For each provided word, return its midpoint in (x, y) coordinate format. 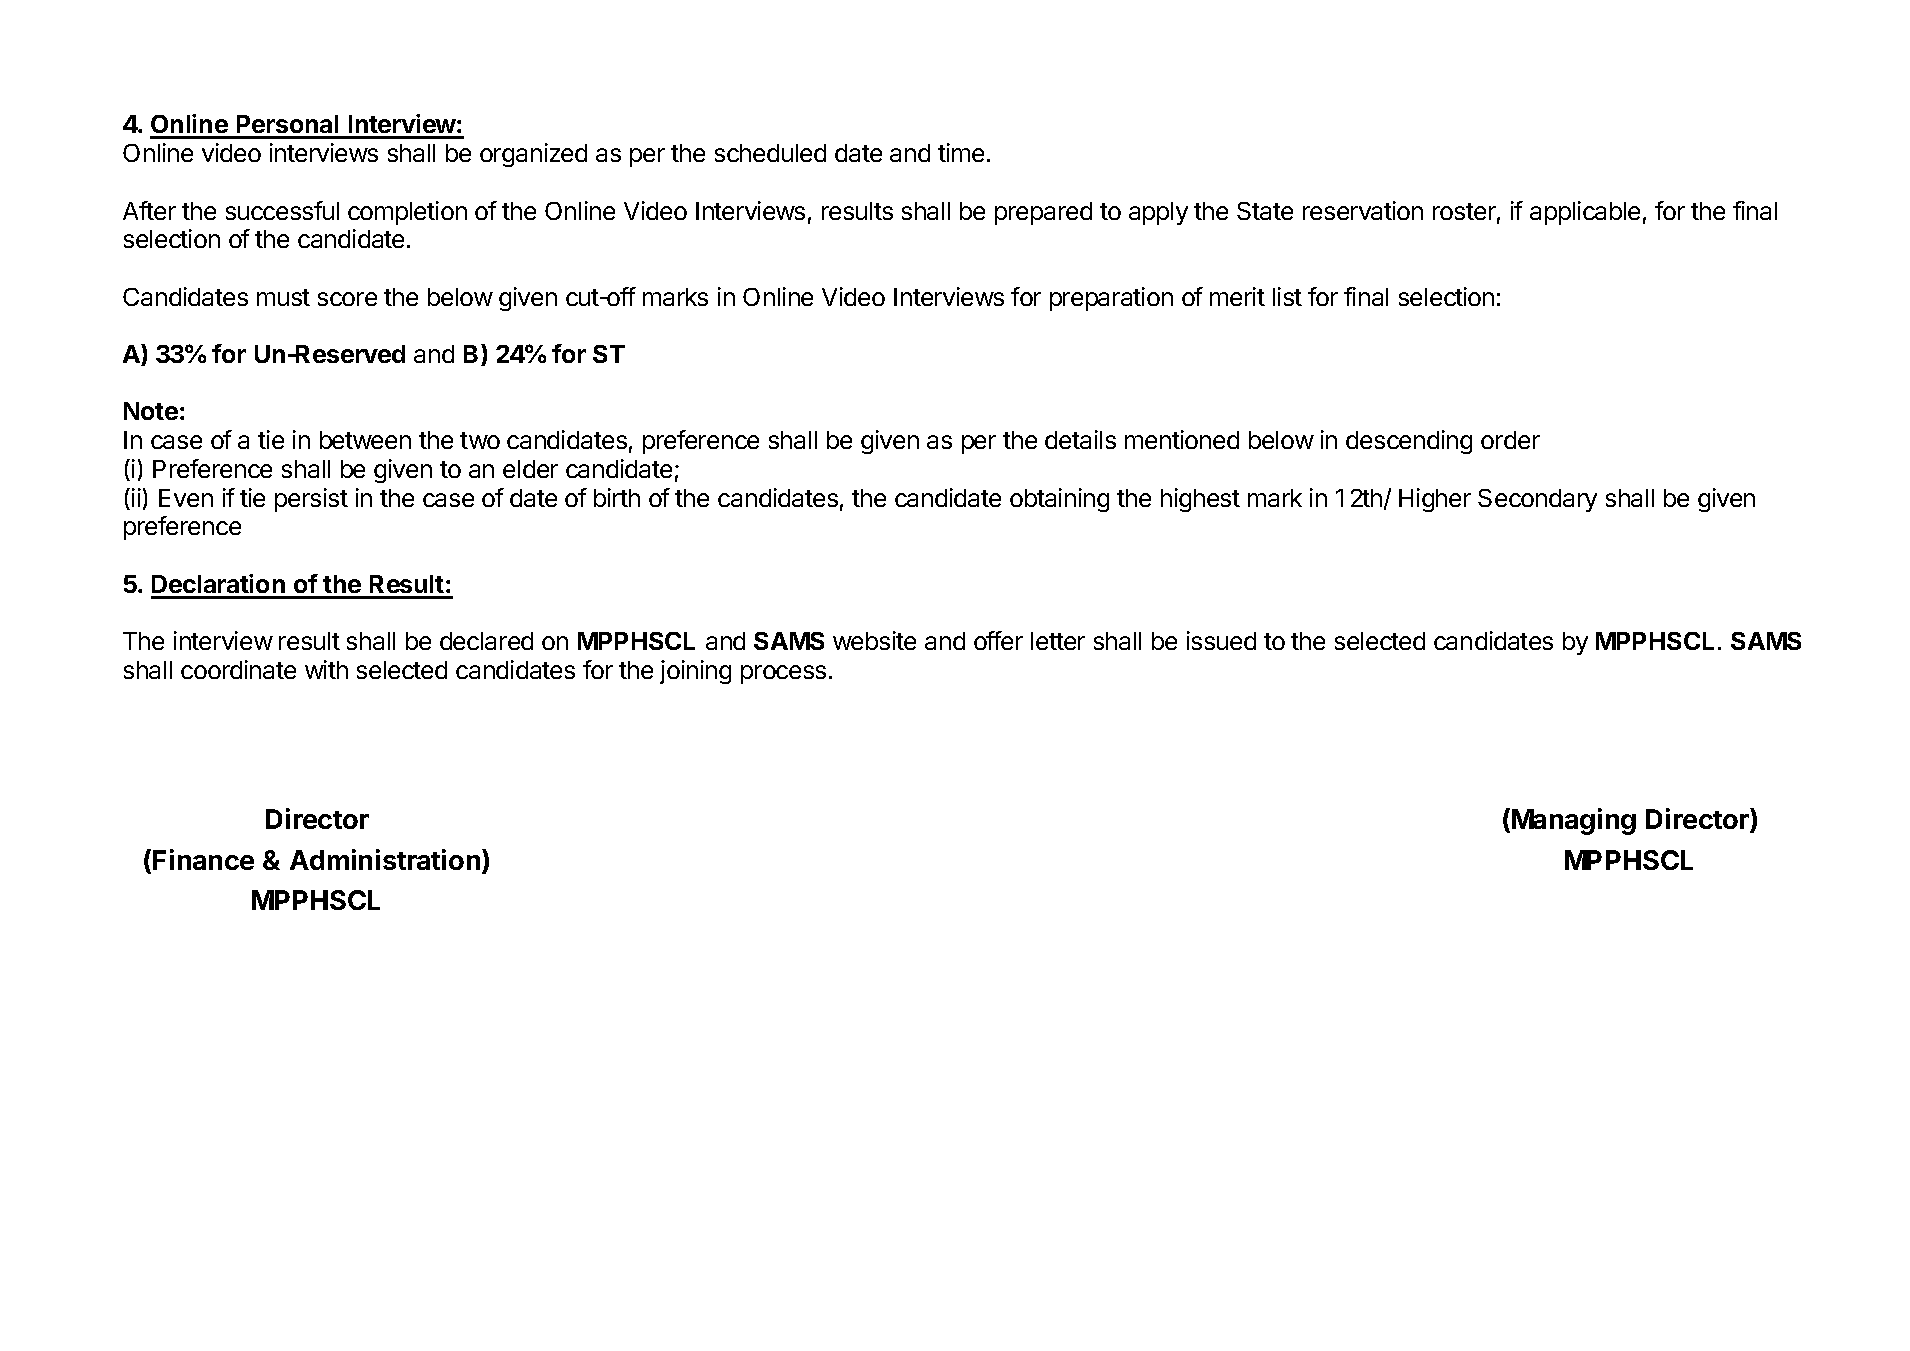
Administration (385, 859)
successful (282, 210)
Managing (1574, 821)
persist (311, 500)
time (961, 152)
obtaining (1059, 500)
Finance (203, 859)
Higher (1435, 500)
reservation (1363, 210)
